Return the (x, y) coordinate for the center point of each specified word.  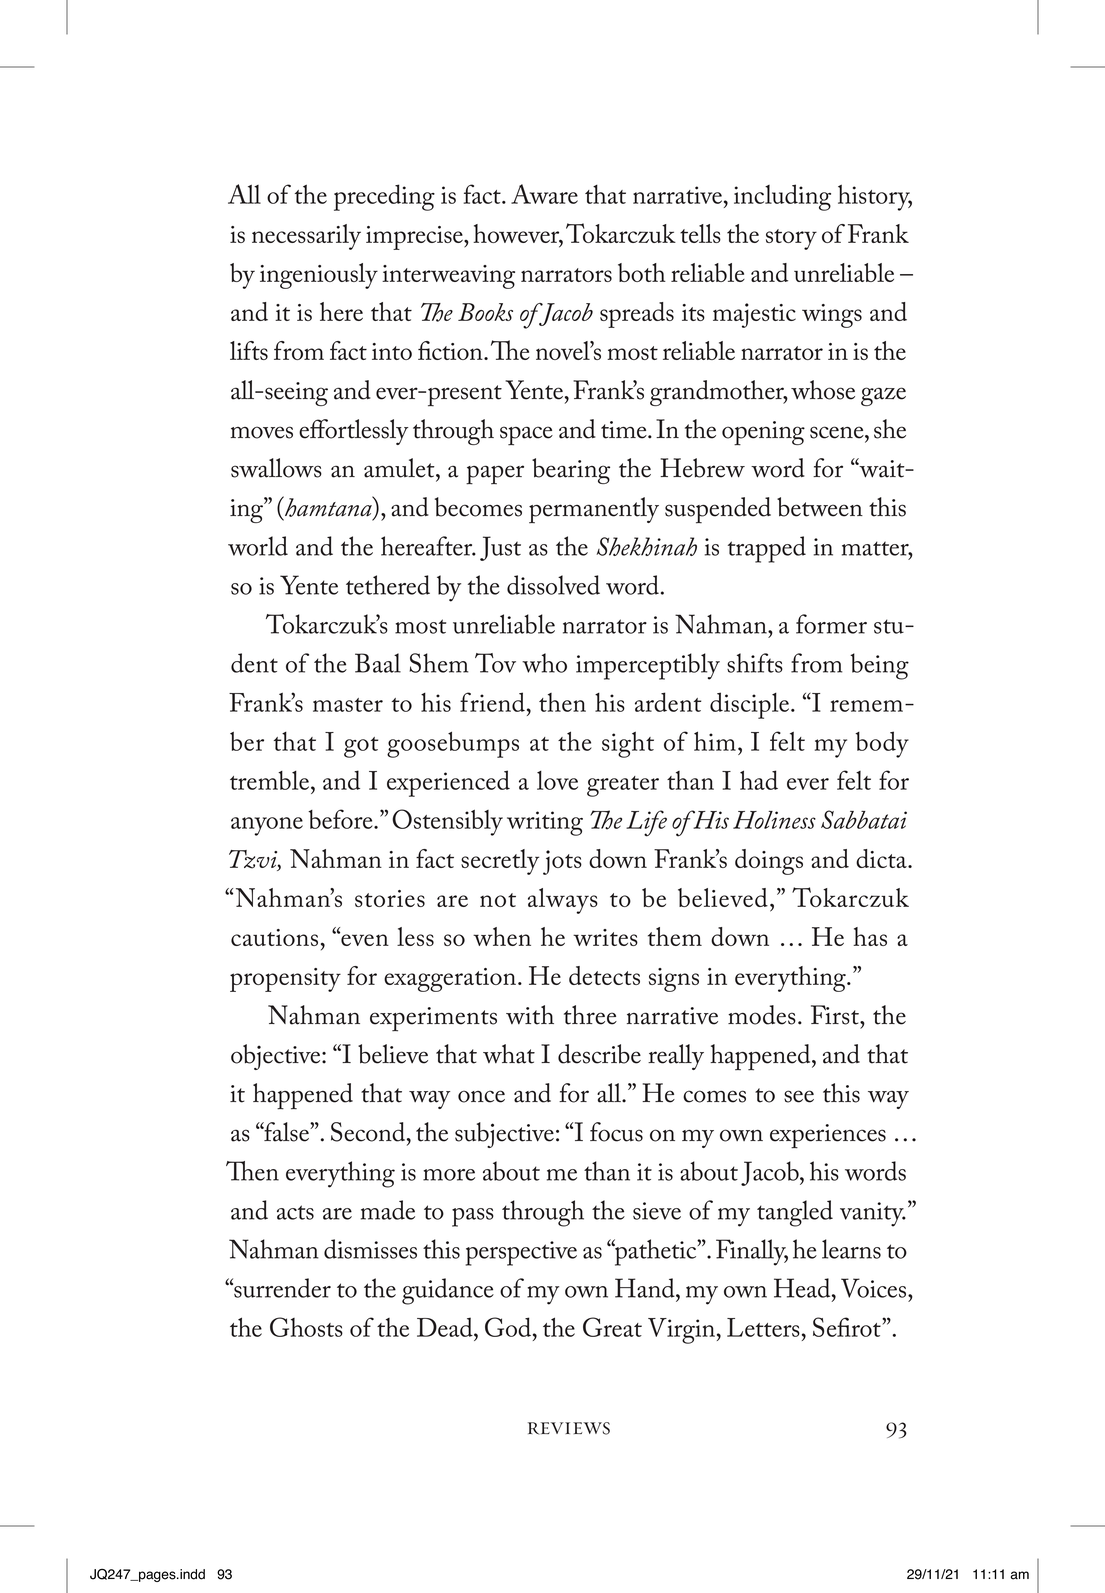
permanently (594, 510)
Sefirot (848, 1327)
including (782, 197)
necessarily (306, 237)
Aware (544, 194)
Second (369, 1132)
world (258, 546)
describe (599, 1054)
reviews (569, 1428)
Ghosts (306, 1327)
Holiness (774, 820)
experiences (828, 1136)
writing (545, 823)
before (341, 819)
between (820, 507)
